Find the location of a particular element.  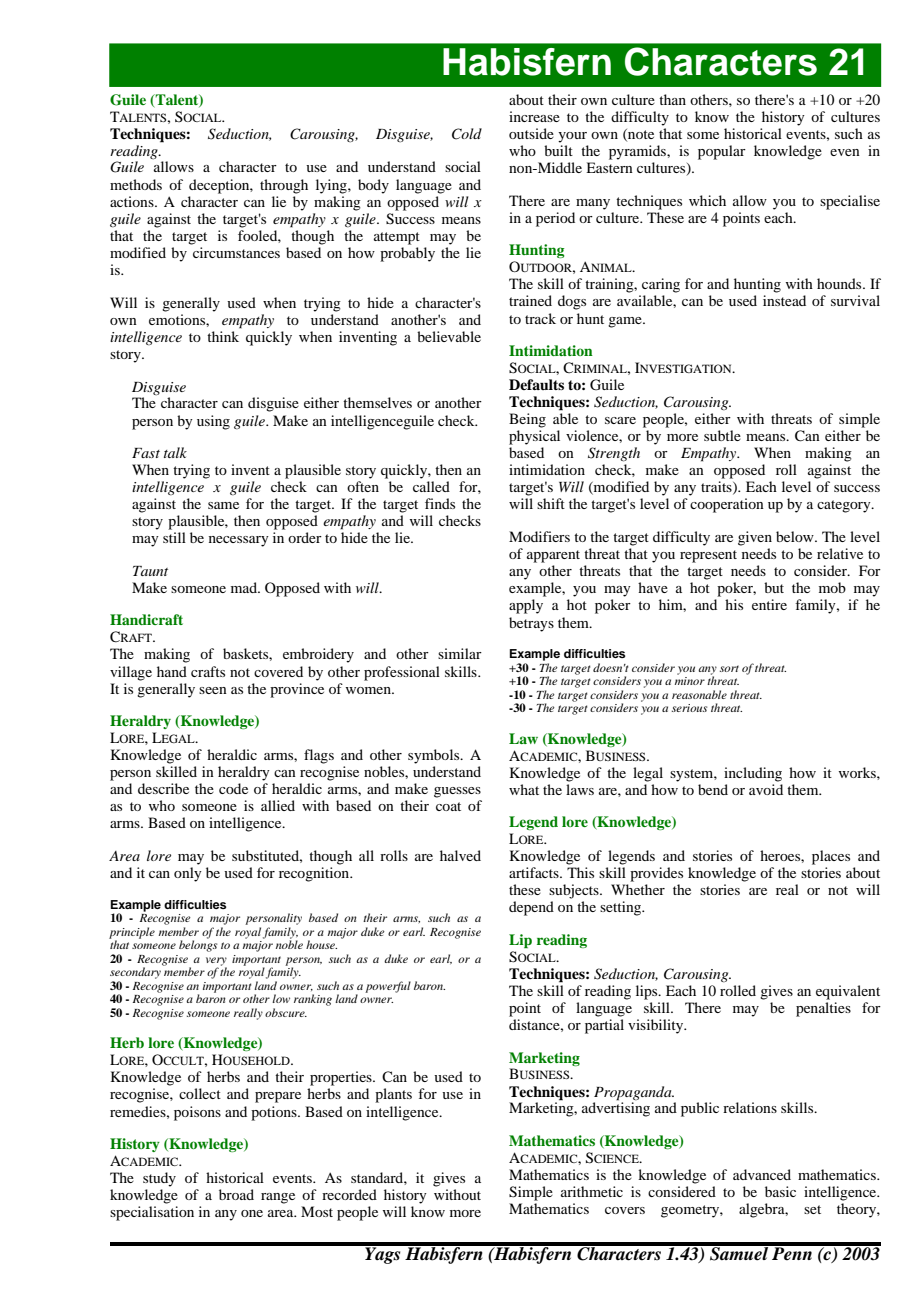

same is located at coordinates (223, 505).
